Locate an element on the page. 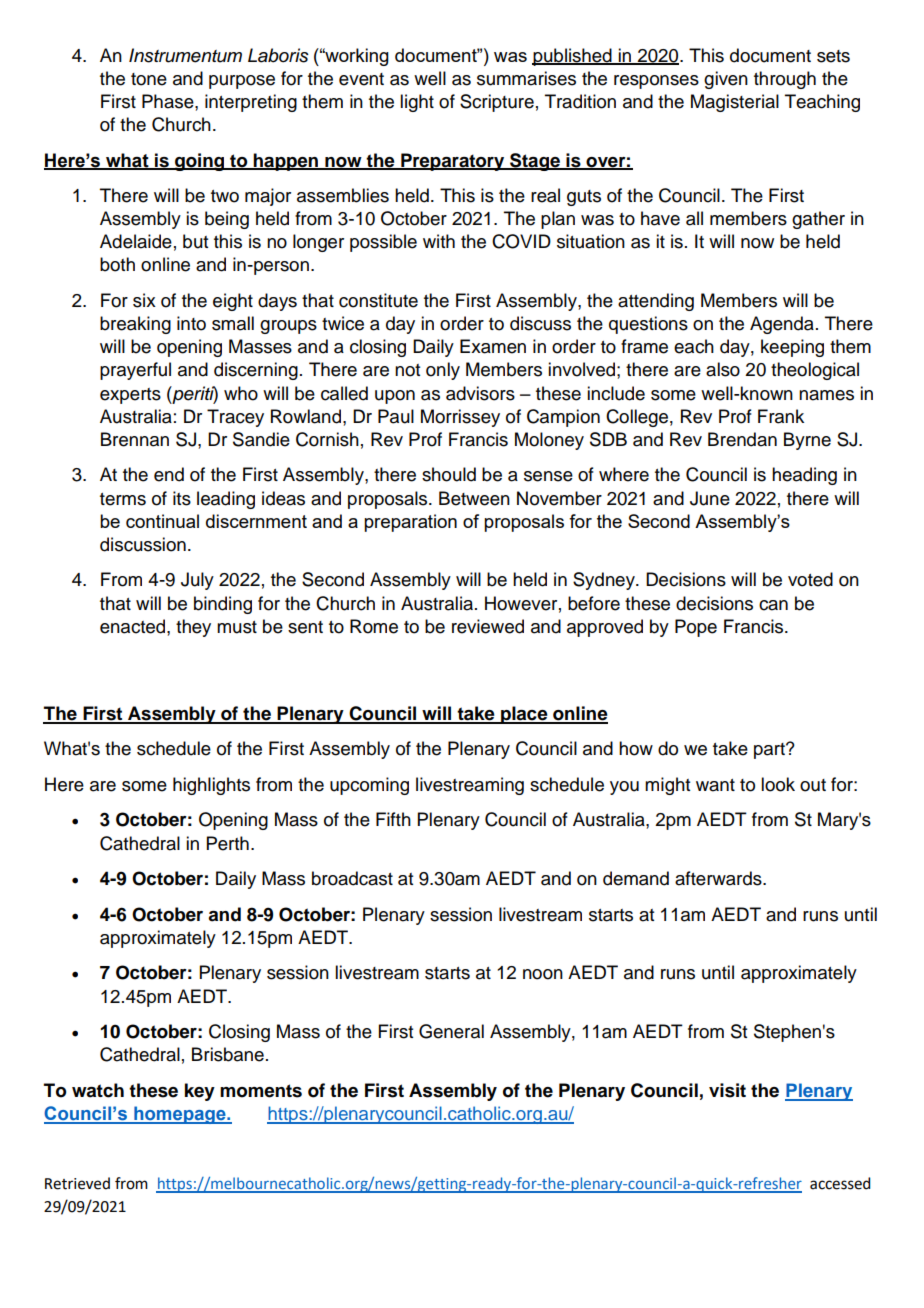 The image size is (924, 1308). can is located at coordinates (773, 605).
